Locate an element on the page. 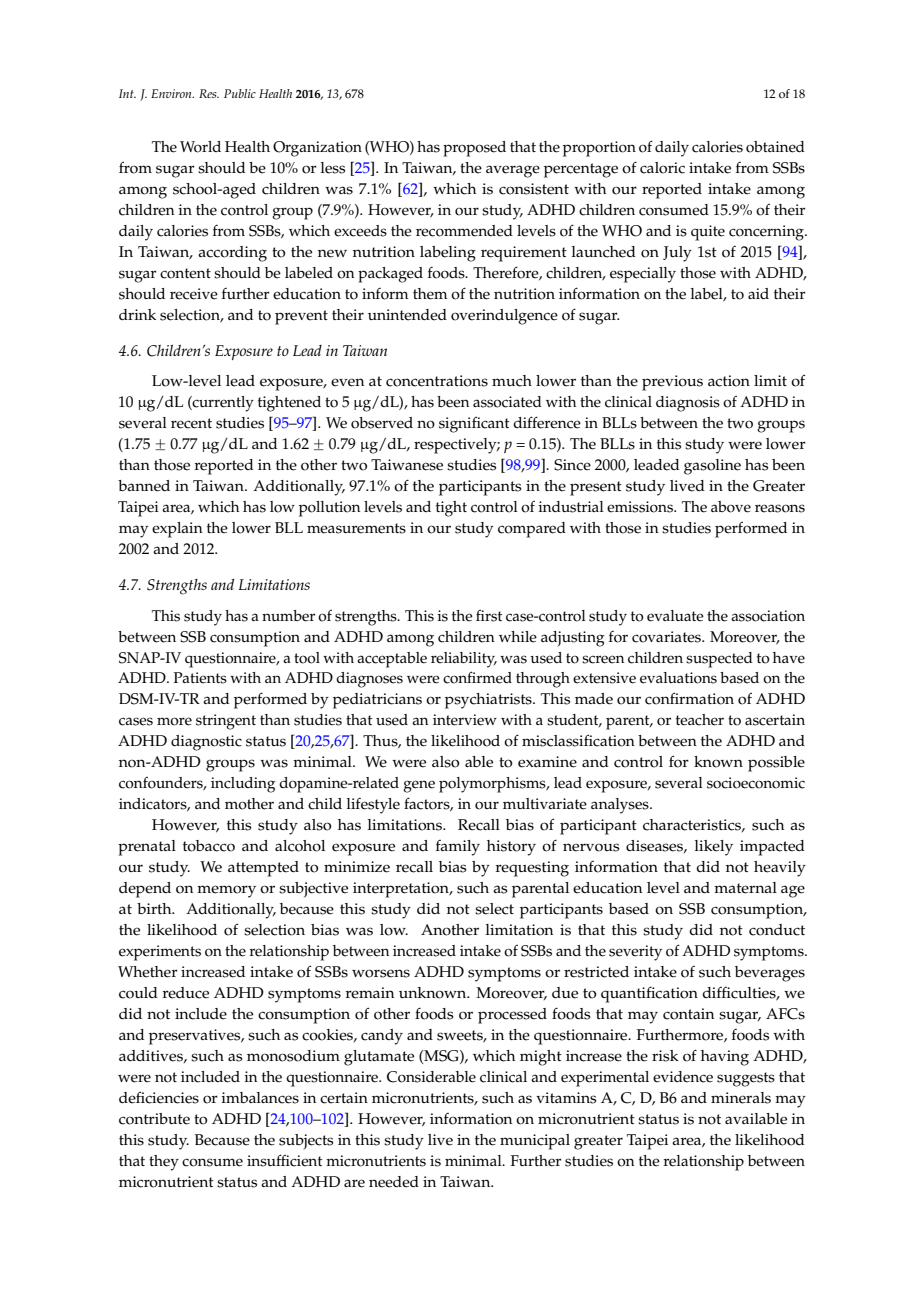  suspected is located at coordinates (719, 660).
